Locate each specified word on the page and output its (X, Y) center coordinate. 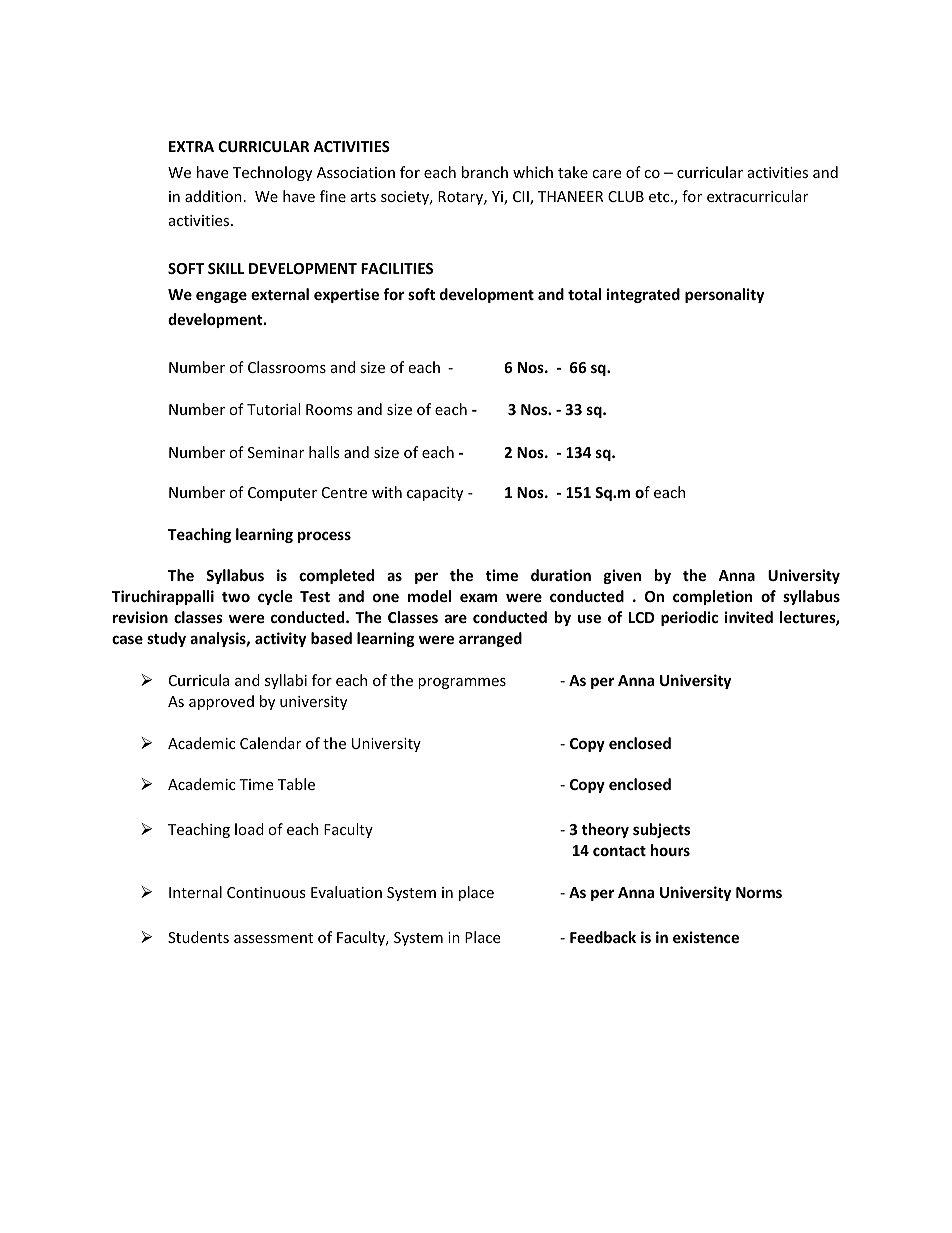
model (429, 596)
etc (660, 197)
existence (706, 937)
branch (485, 172)
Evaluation (346, 892)
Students (198, 937)
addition (213, 196)
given (622, 576)
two (236, 597)
